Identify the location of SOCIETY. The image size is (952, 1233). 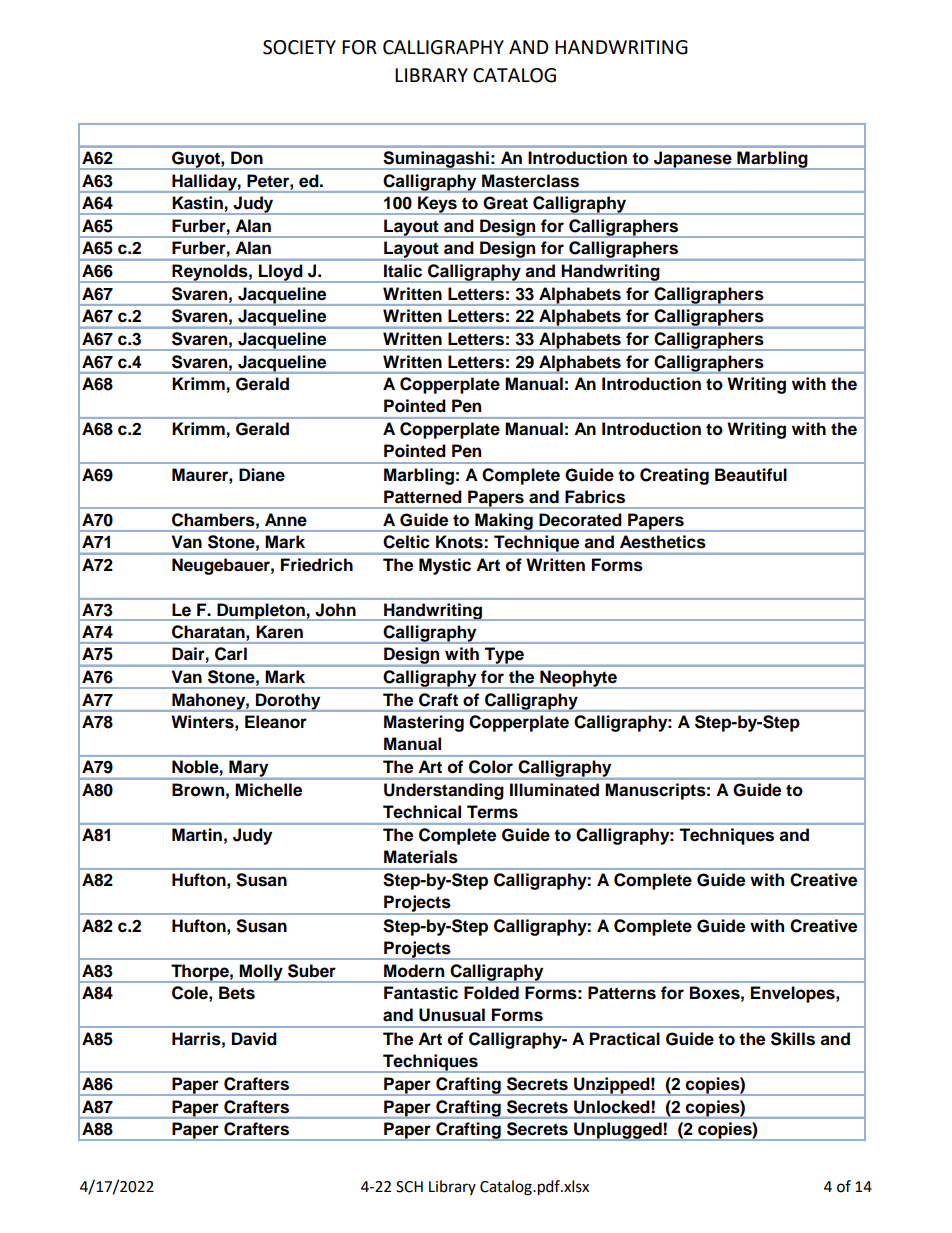
(299, 47).
